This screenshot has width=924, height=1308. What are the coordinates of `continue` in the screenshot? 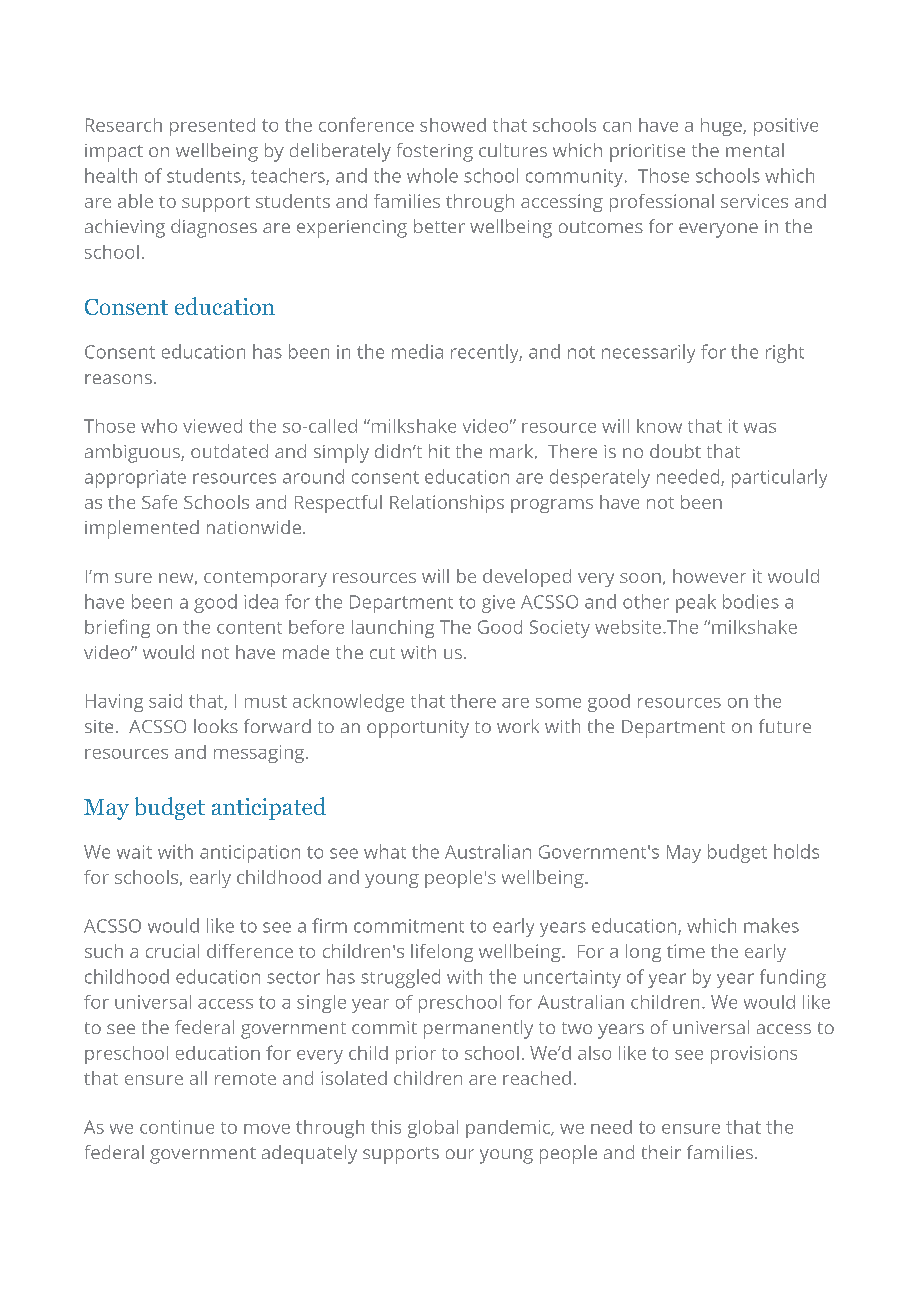 It's located at (177, 1127).
